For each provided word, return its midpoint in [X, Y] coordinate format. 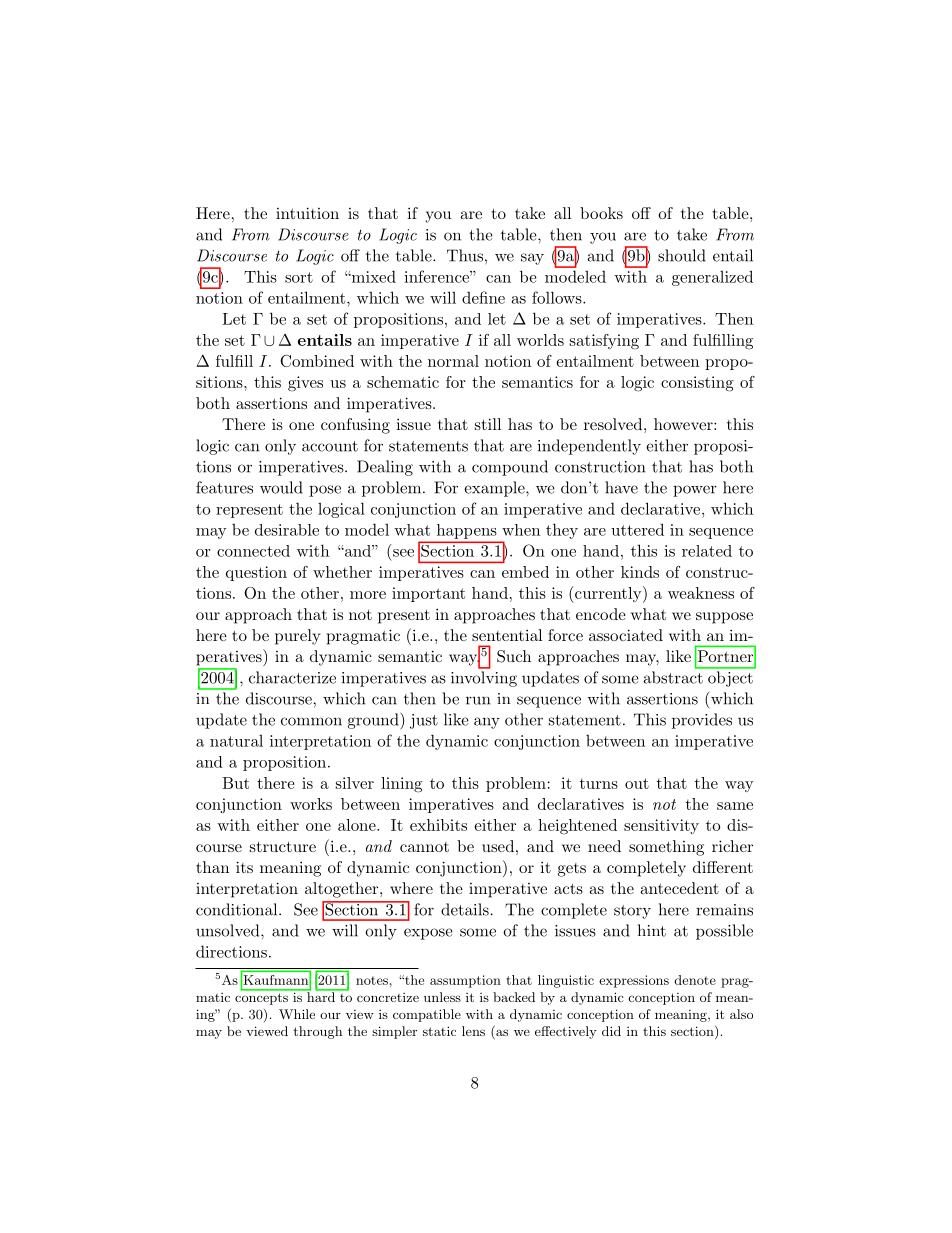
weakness [701, 593]
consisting [697, 384]
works [311, 804]
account [330, 446]
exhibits [438, 825]
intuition [307, 213]
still [488, 424]
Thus [465, 255]
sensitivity [661, 826]
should [682, 255]
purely [297, 637]
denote [695, 980]
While [297, 1014]
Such [514, 656]
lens [473, 1031]
